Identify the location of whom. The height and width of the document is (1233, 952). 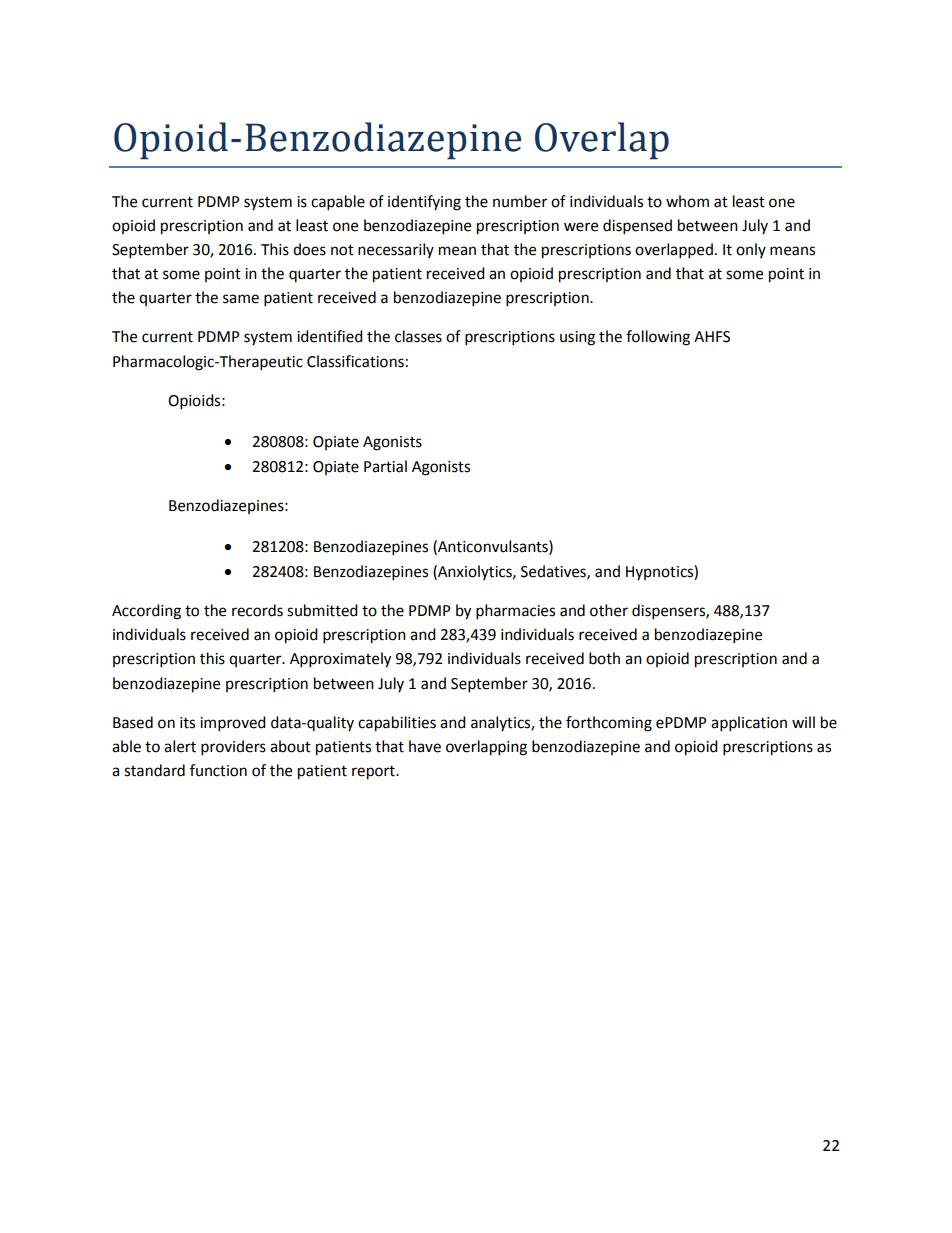
(687, 201).
